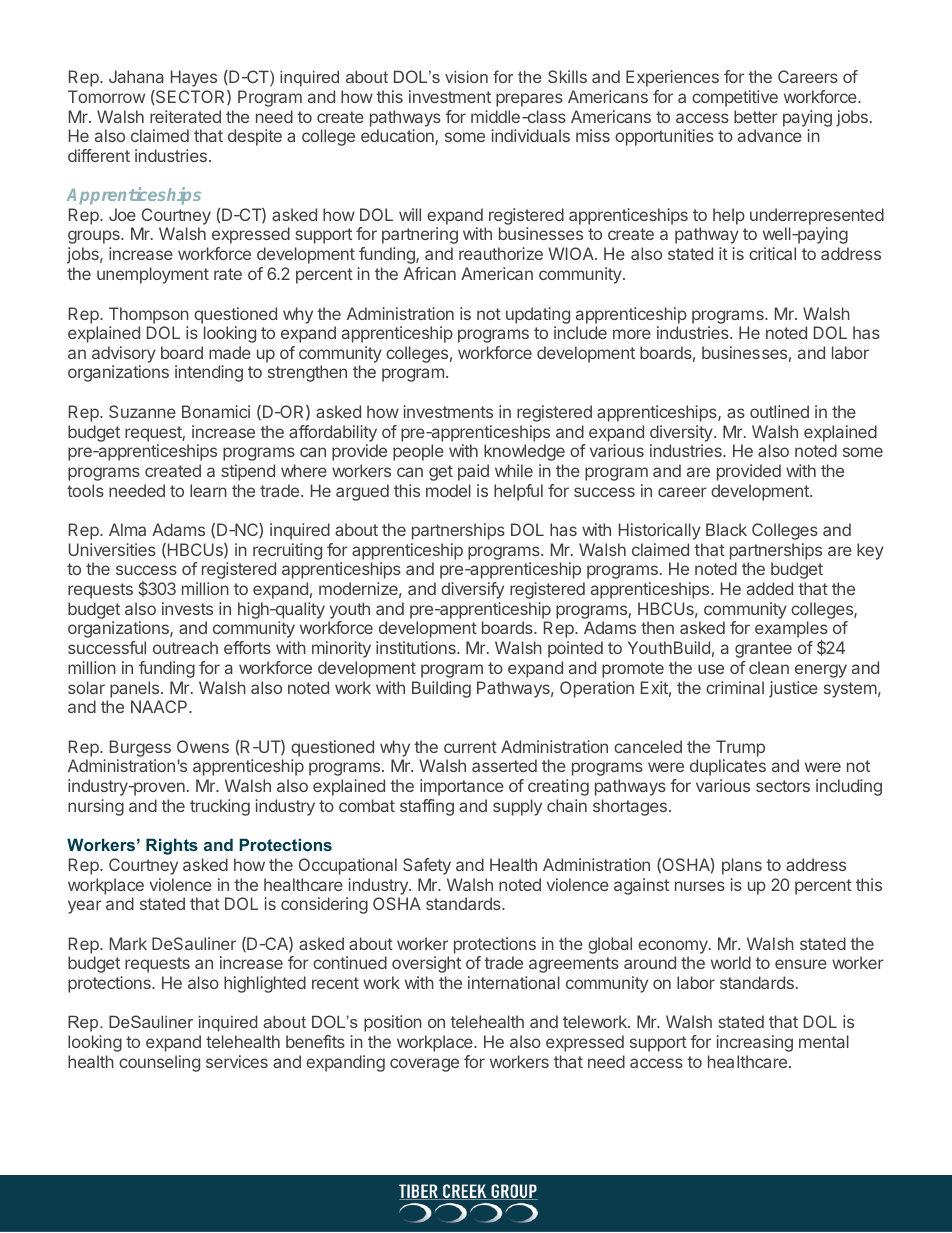 The height and width of the document is (1233, 952). I want to click on Hayes, so click(194, 78).
